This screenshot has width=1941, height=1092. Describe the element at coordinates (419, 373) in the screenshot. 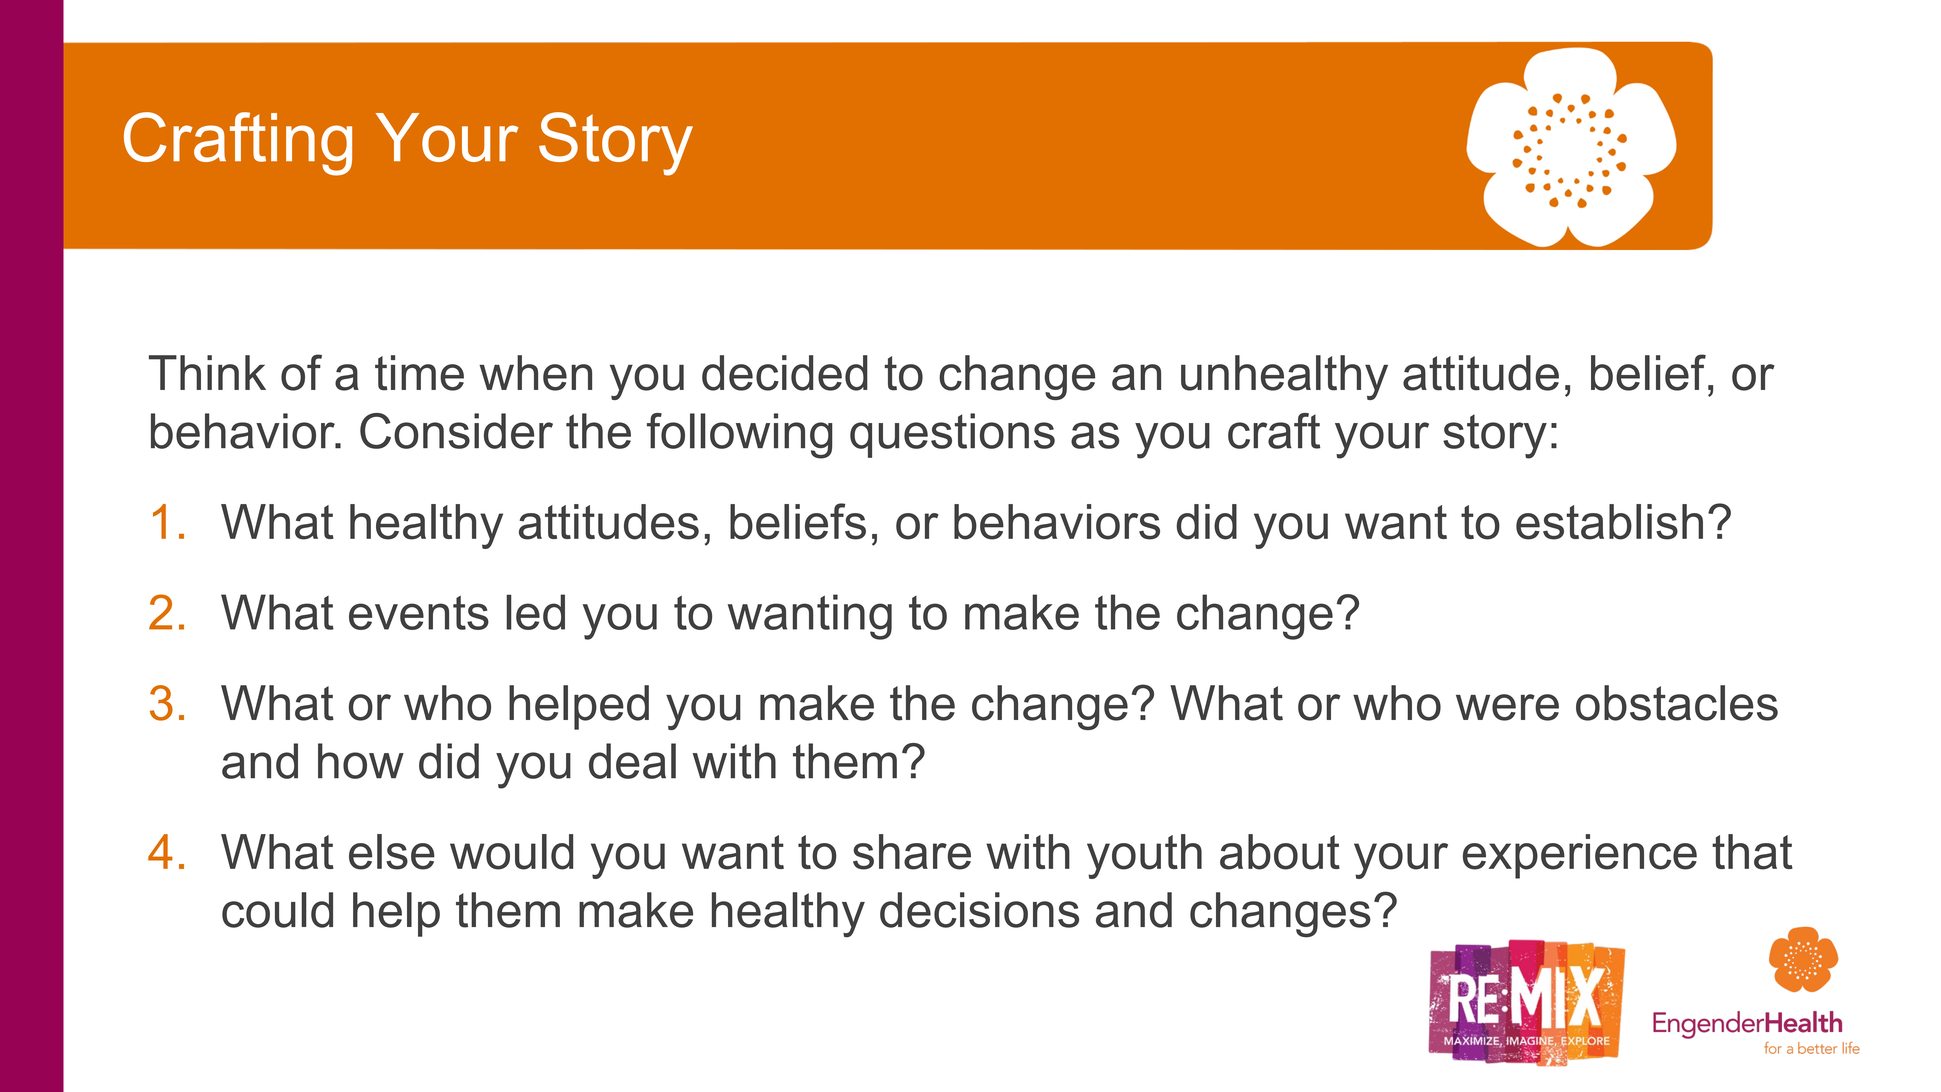

I see `time` at that location.
